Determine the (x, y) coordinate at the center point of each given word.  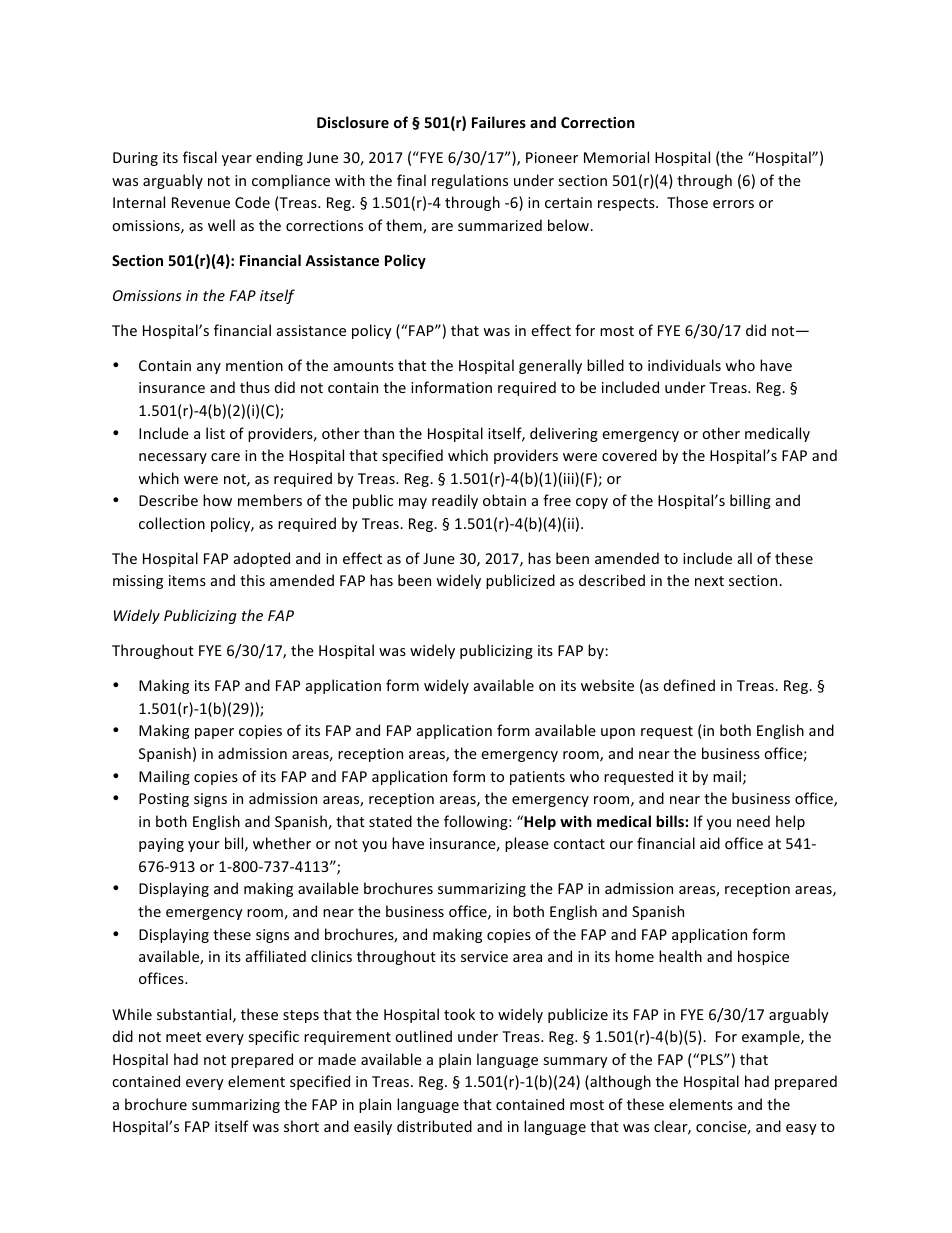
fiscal (200, 157)
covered (629, 455)
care (225, 457)
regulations (470, 181)
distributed (434, 1126)
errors (733, 204)
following (477, 822)
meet (183, 1037)
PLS (713, 1059)
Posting (164, 800)
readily (455, 501)
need (753, 821)
